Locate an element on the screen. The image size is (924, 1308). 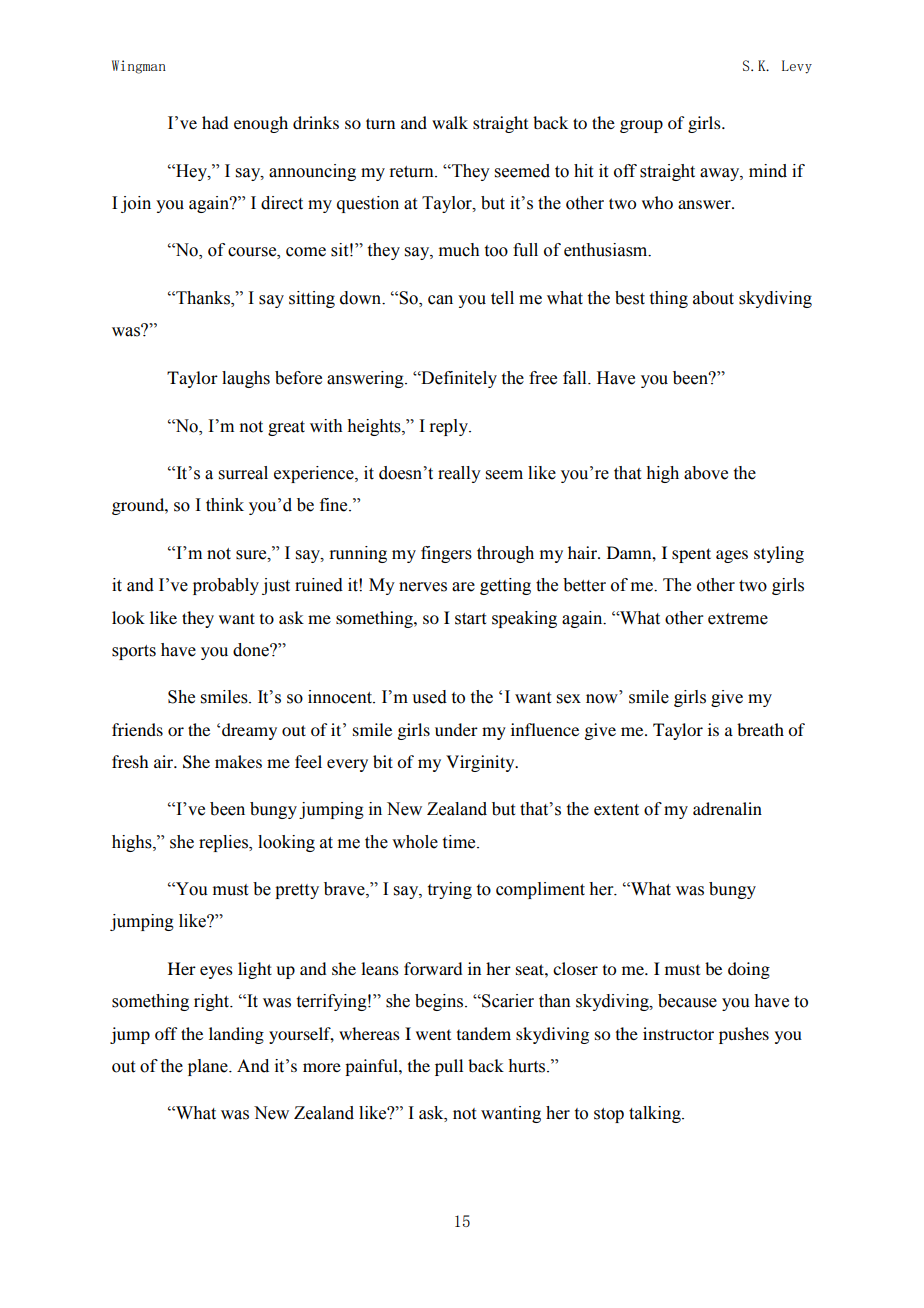
pushes is located at coordinates (744, 1035).
